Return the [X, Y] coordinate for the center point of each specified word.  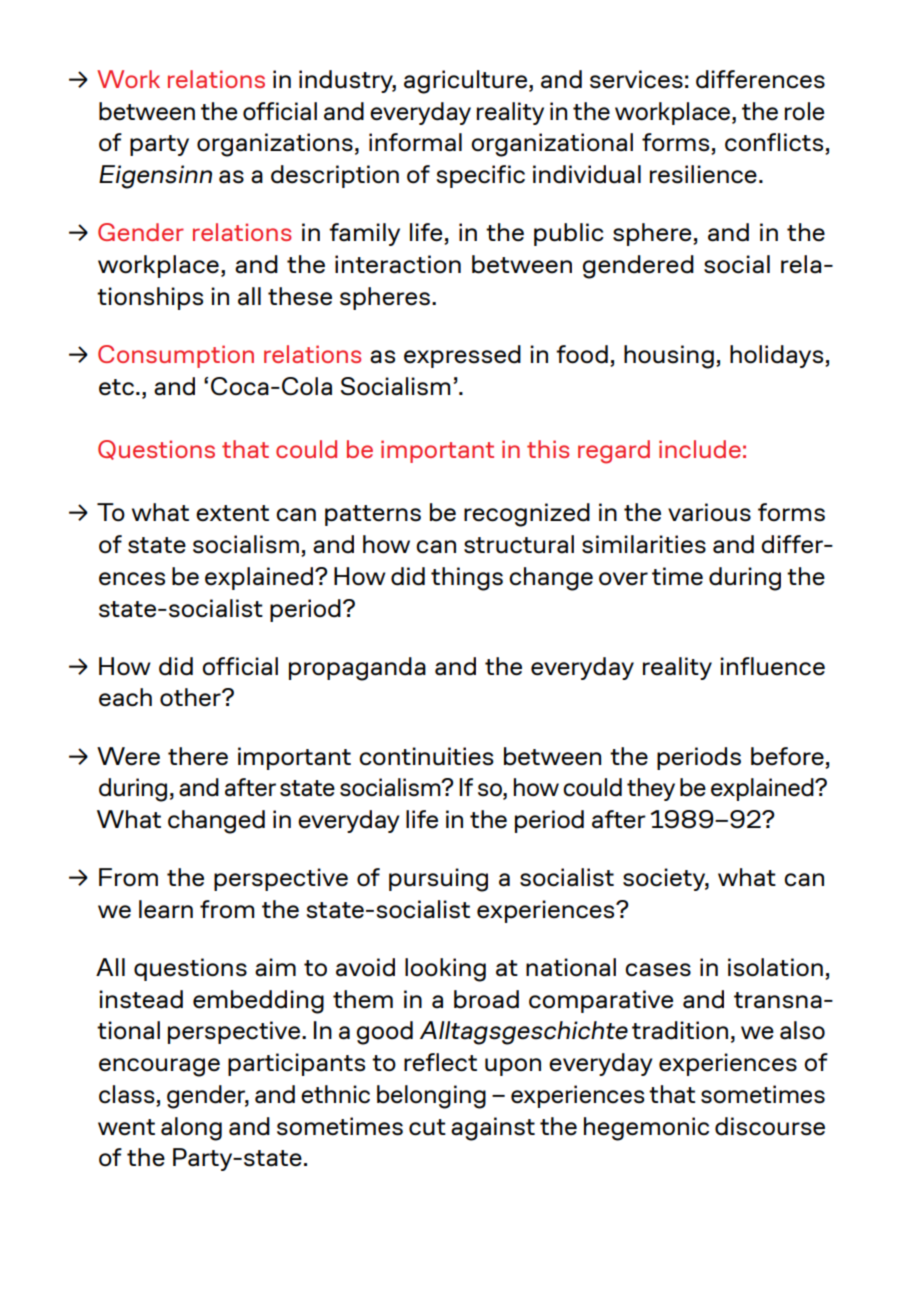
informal [415, 142]
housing [669, 357]
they [651, 789]
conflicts [775, 143]
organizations [275, 145]
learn [166, 909]
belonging [431, 1097]
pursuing [438, 880]
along [191, 1129]
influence [772, 666]
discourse [770, 1126]
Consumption [176, 356]
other [191, 697]
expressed [462, 356]
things [467, 579]
